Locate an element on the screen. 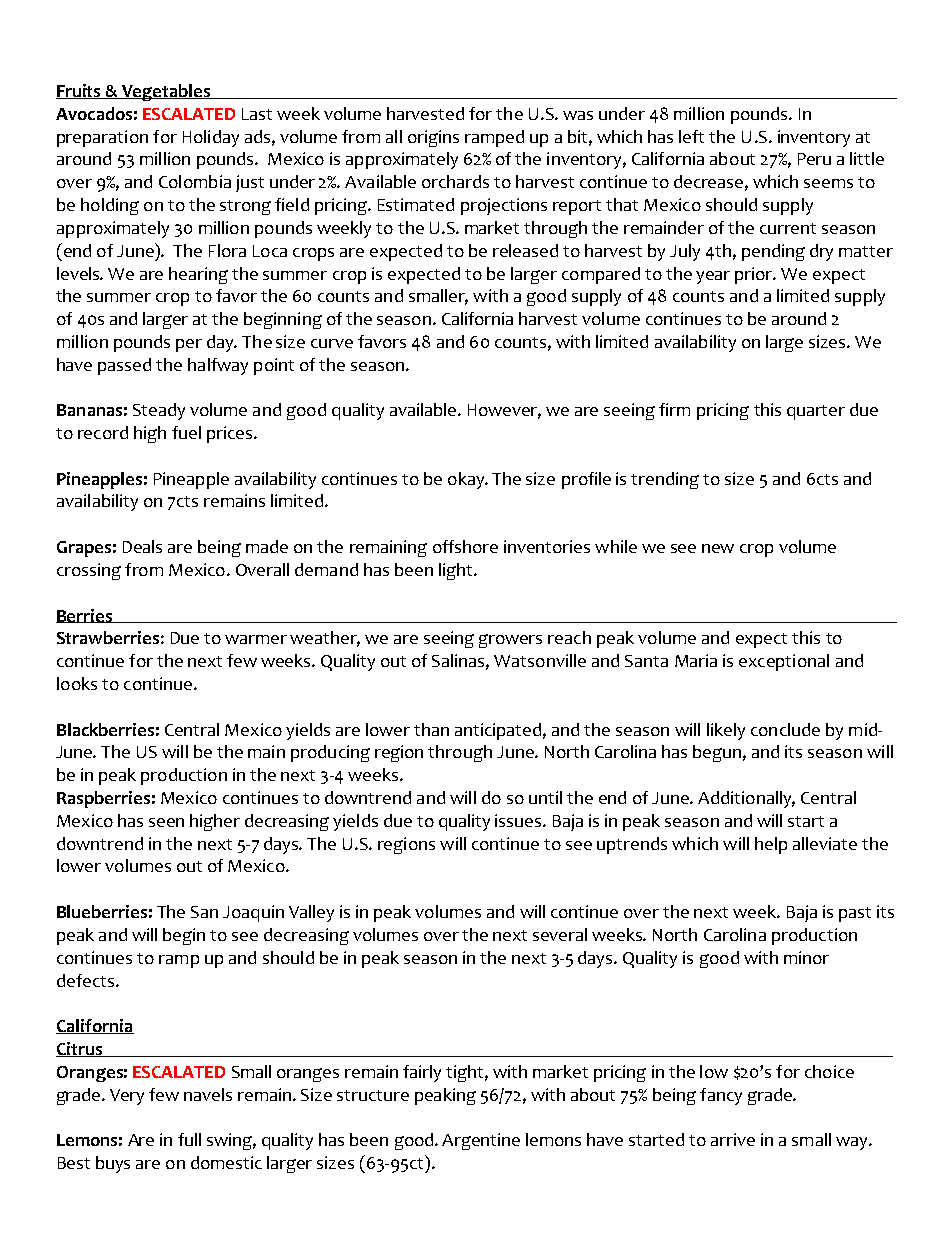  growers is located at coordinates (510, 641).
